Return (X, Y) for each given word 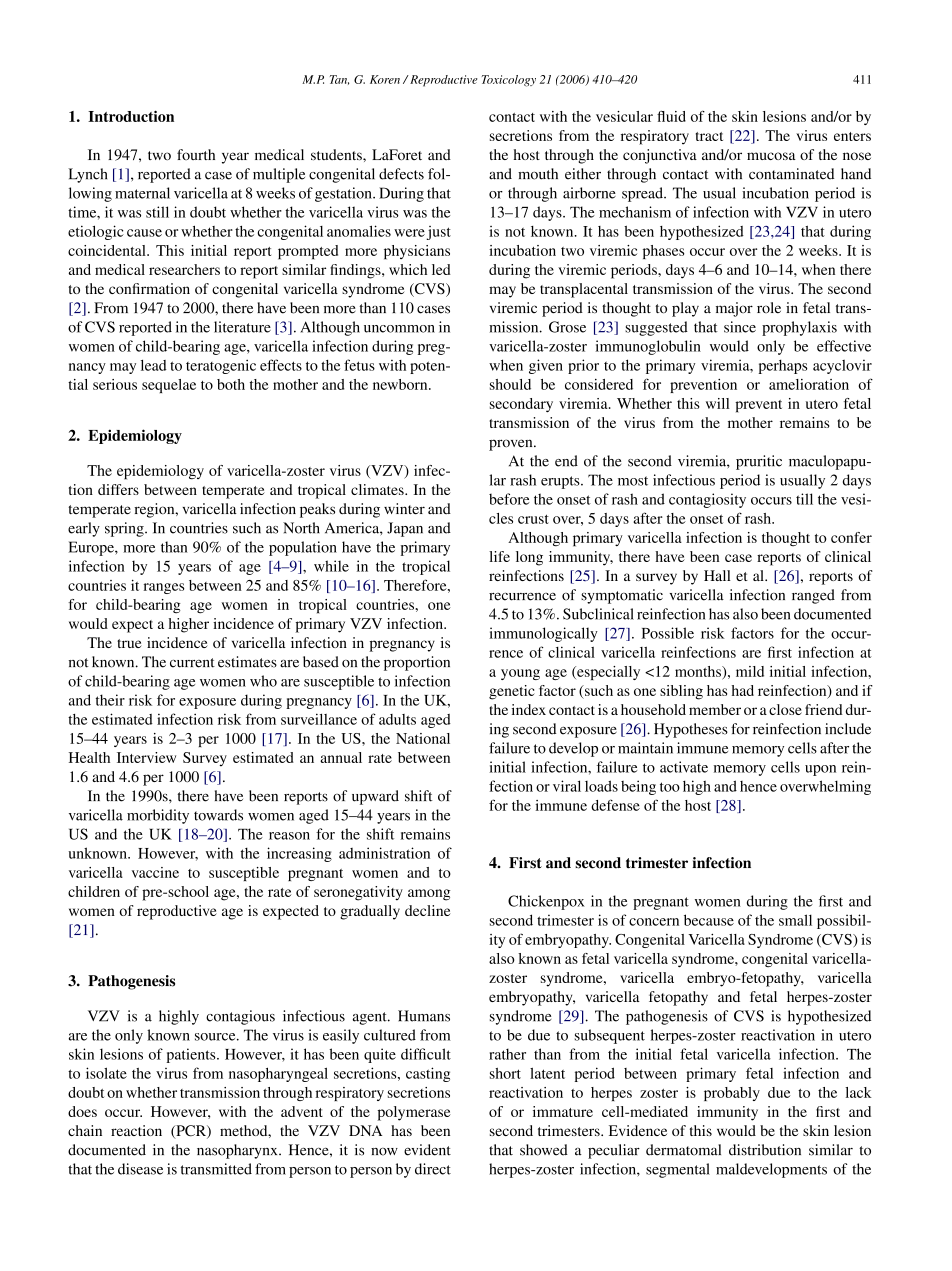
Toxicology (509, 81)
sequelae (169, 386)
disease (140, 1169)
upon (820, 770)
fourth (196, 154)
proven (512, 445)
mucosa (771, 156)
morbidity (158, 816)
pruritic (759, 462)
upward (375, 797)
